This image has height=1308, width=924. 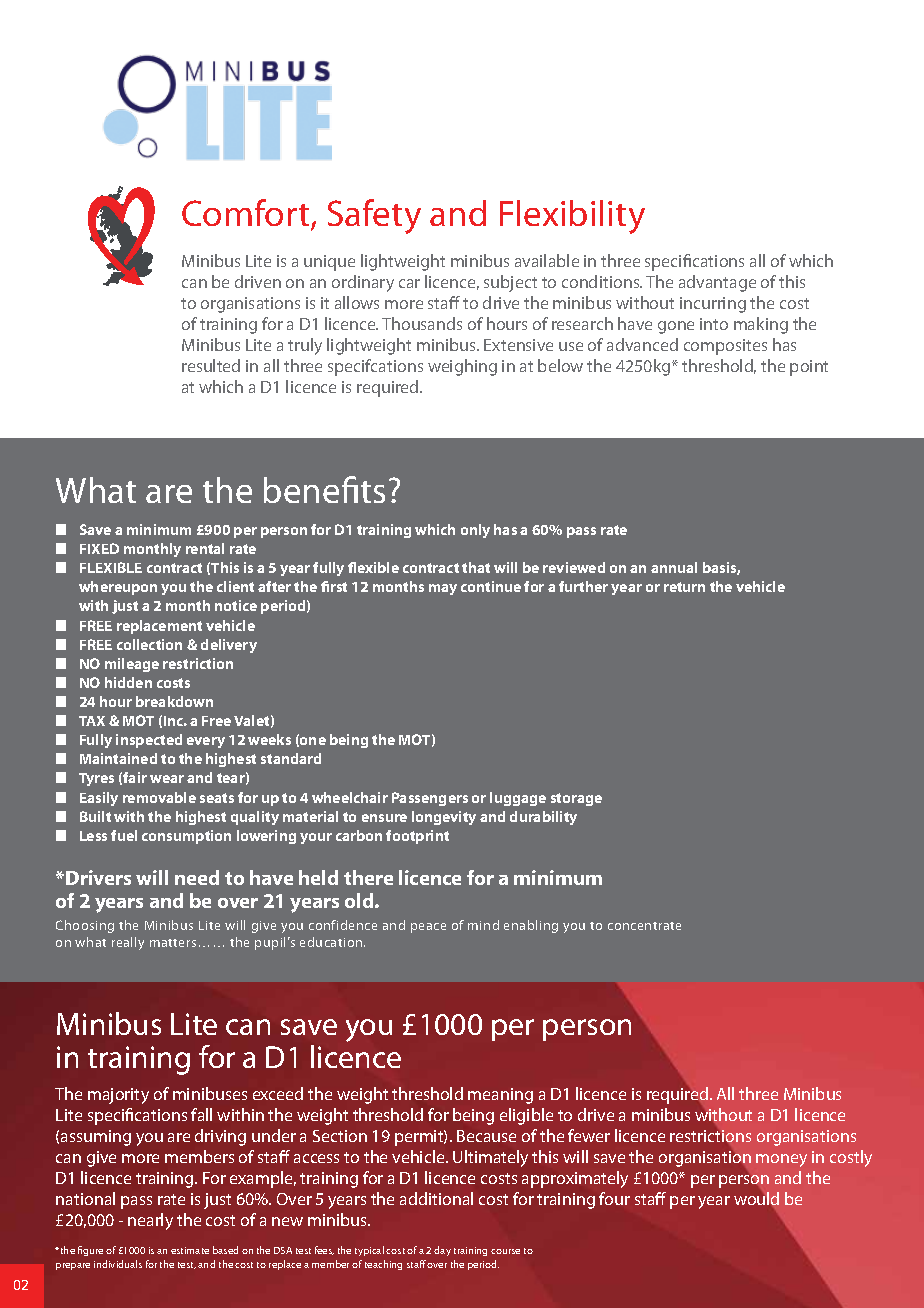 What do you see at coordinates (442, 1251) in the image?
I see `day` at bounding box center [442, 1251].
